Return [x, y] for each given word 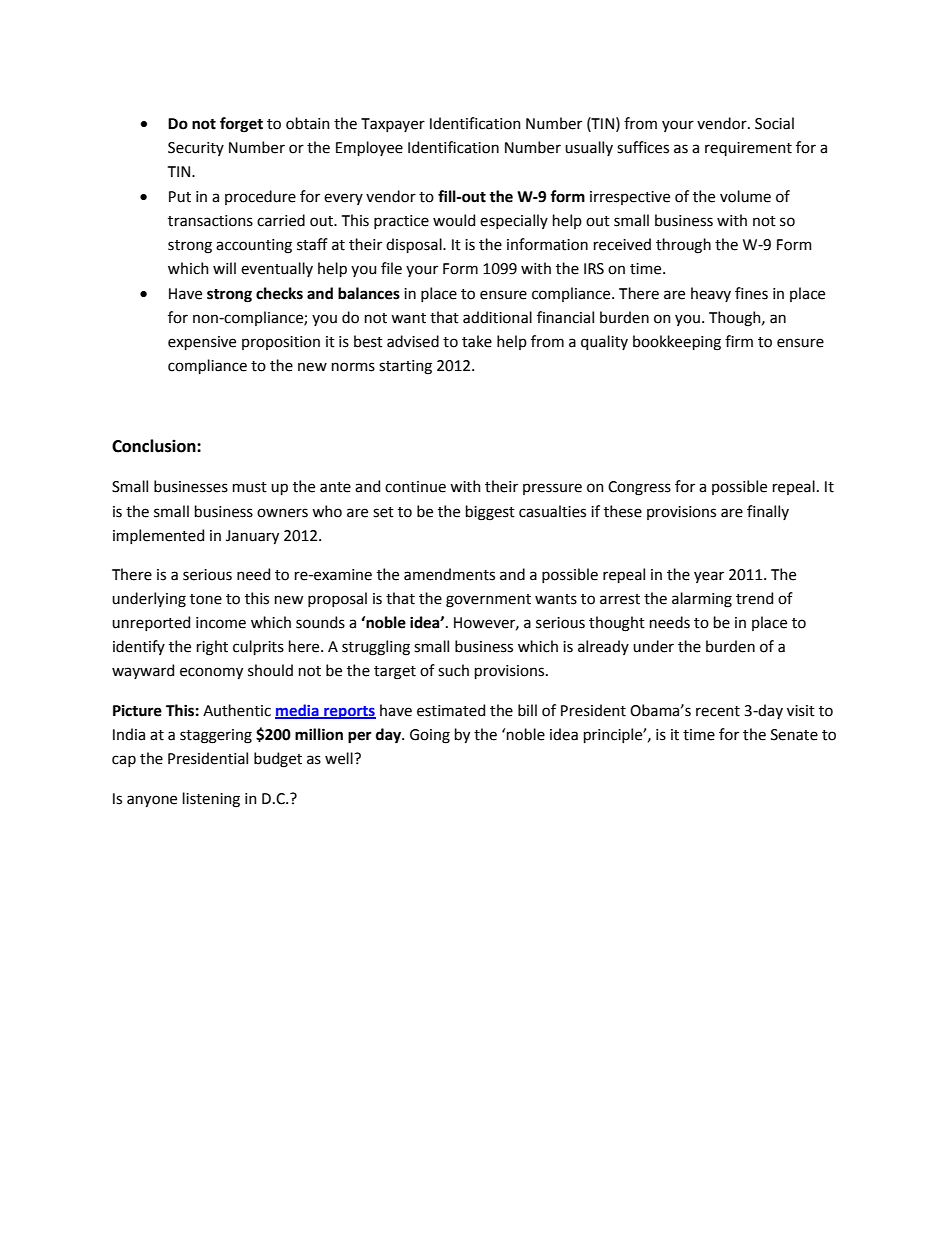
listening [211, 800]
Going [430, 736]
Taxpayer [393, 125]
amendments [449, 574]
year [709, 577]
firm [739, 341]
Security [196, 149]
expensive [202, 343]
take [477, 341]
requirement [748, 149]
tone [206, 599]
